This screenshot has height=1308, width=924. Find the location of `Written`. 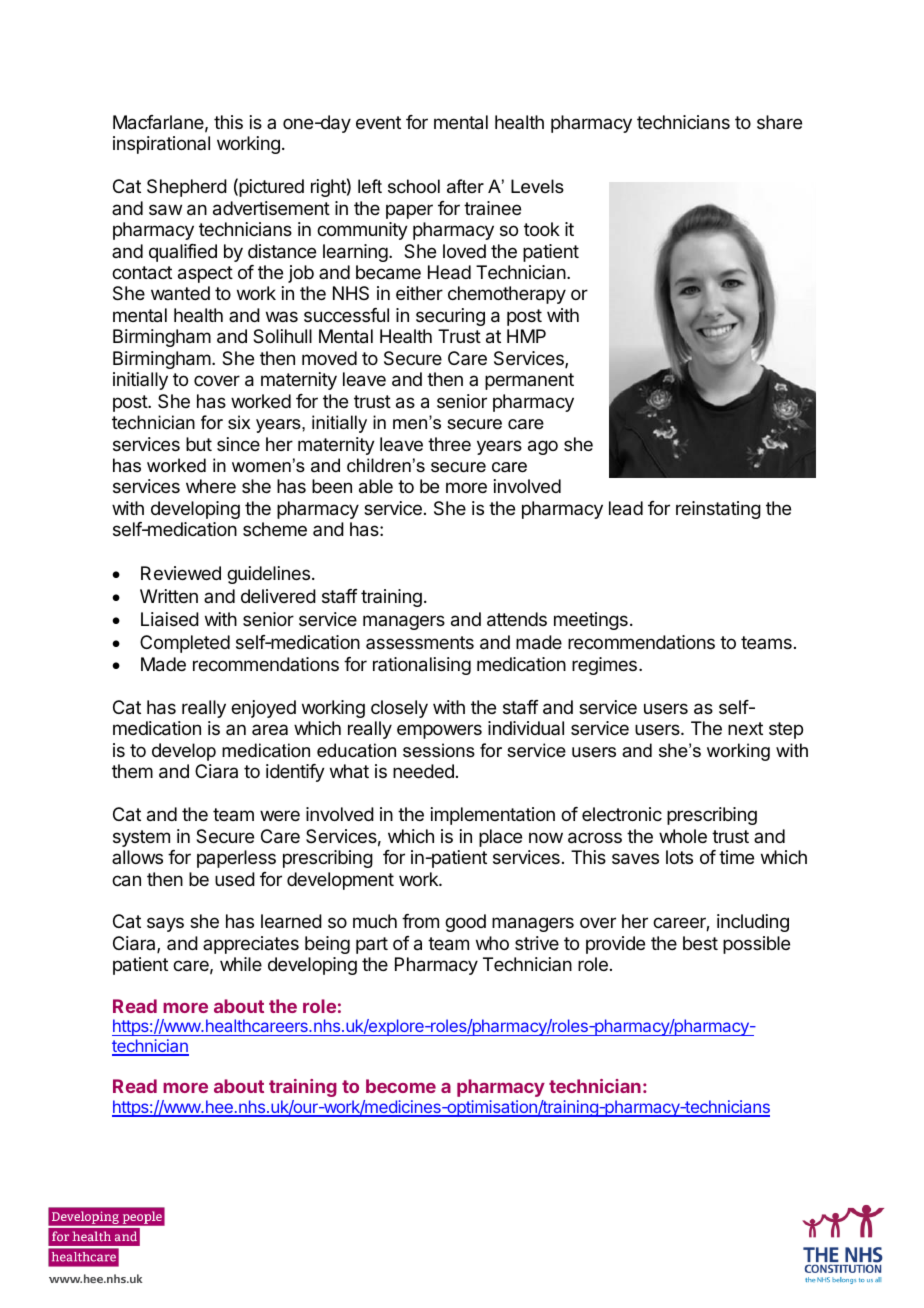

Written is located at coordinates (169, 596).
